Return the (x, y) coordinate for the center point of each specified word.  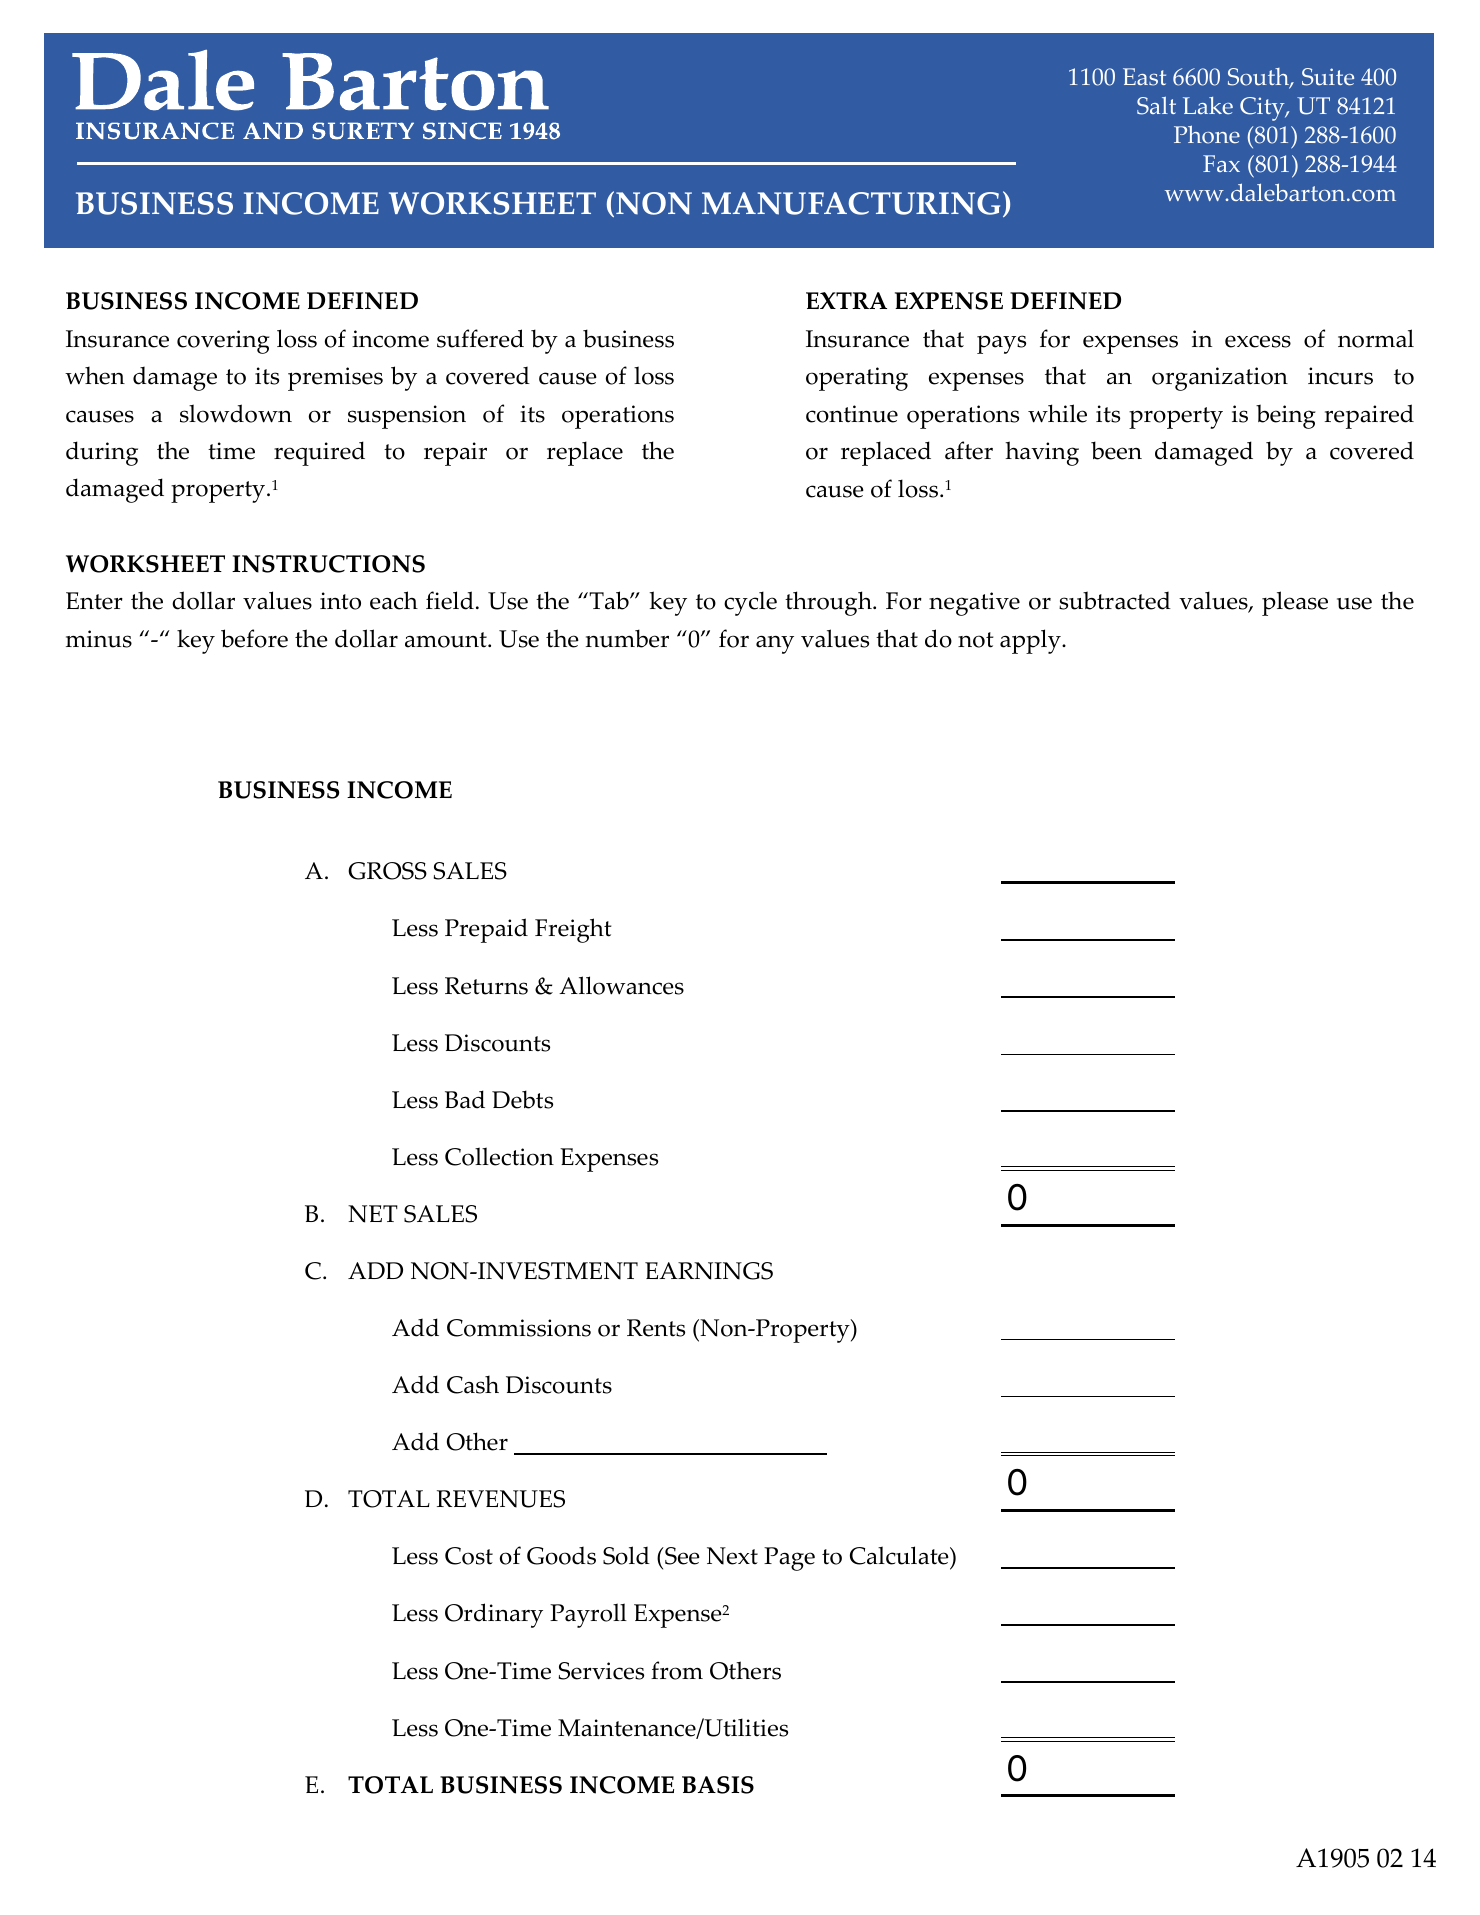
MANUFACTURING (851, 203)
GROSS (387, 871)
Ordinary (494, 1615)
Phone (1207, 134)
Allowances (621, 985)
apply (1031, 641)
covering (223, 342)
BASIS (718, 1785)
